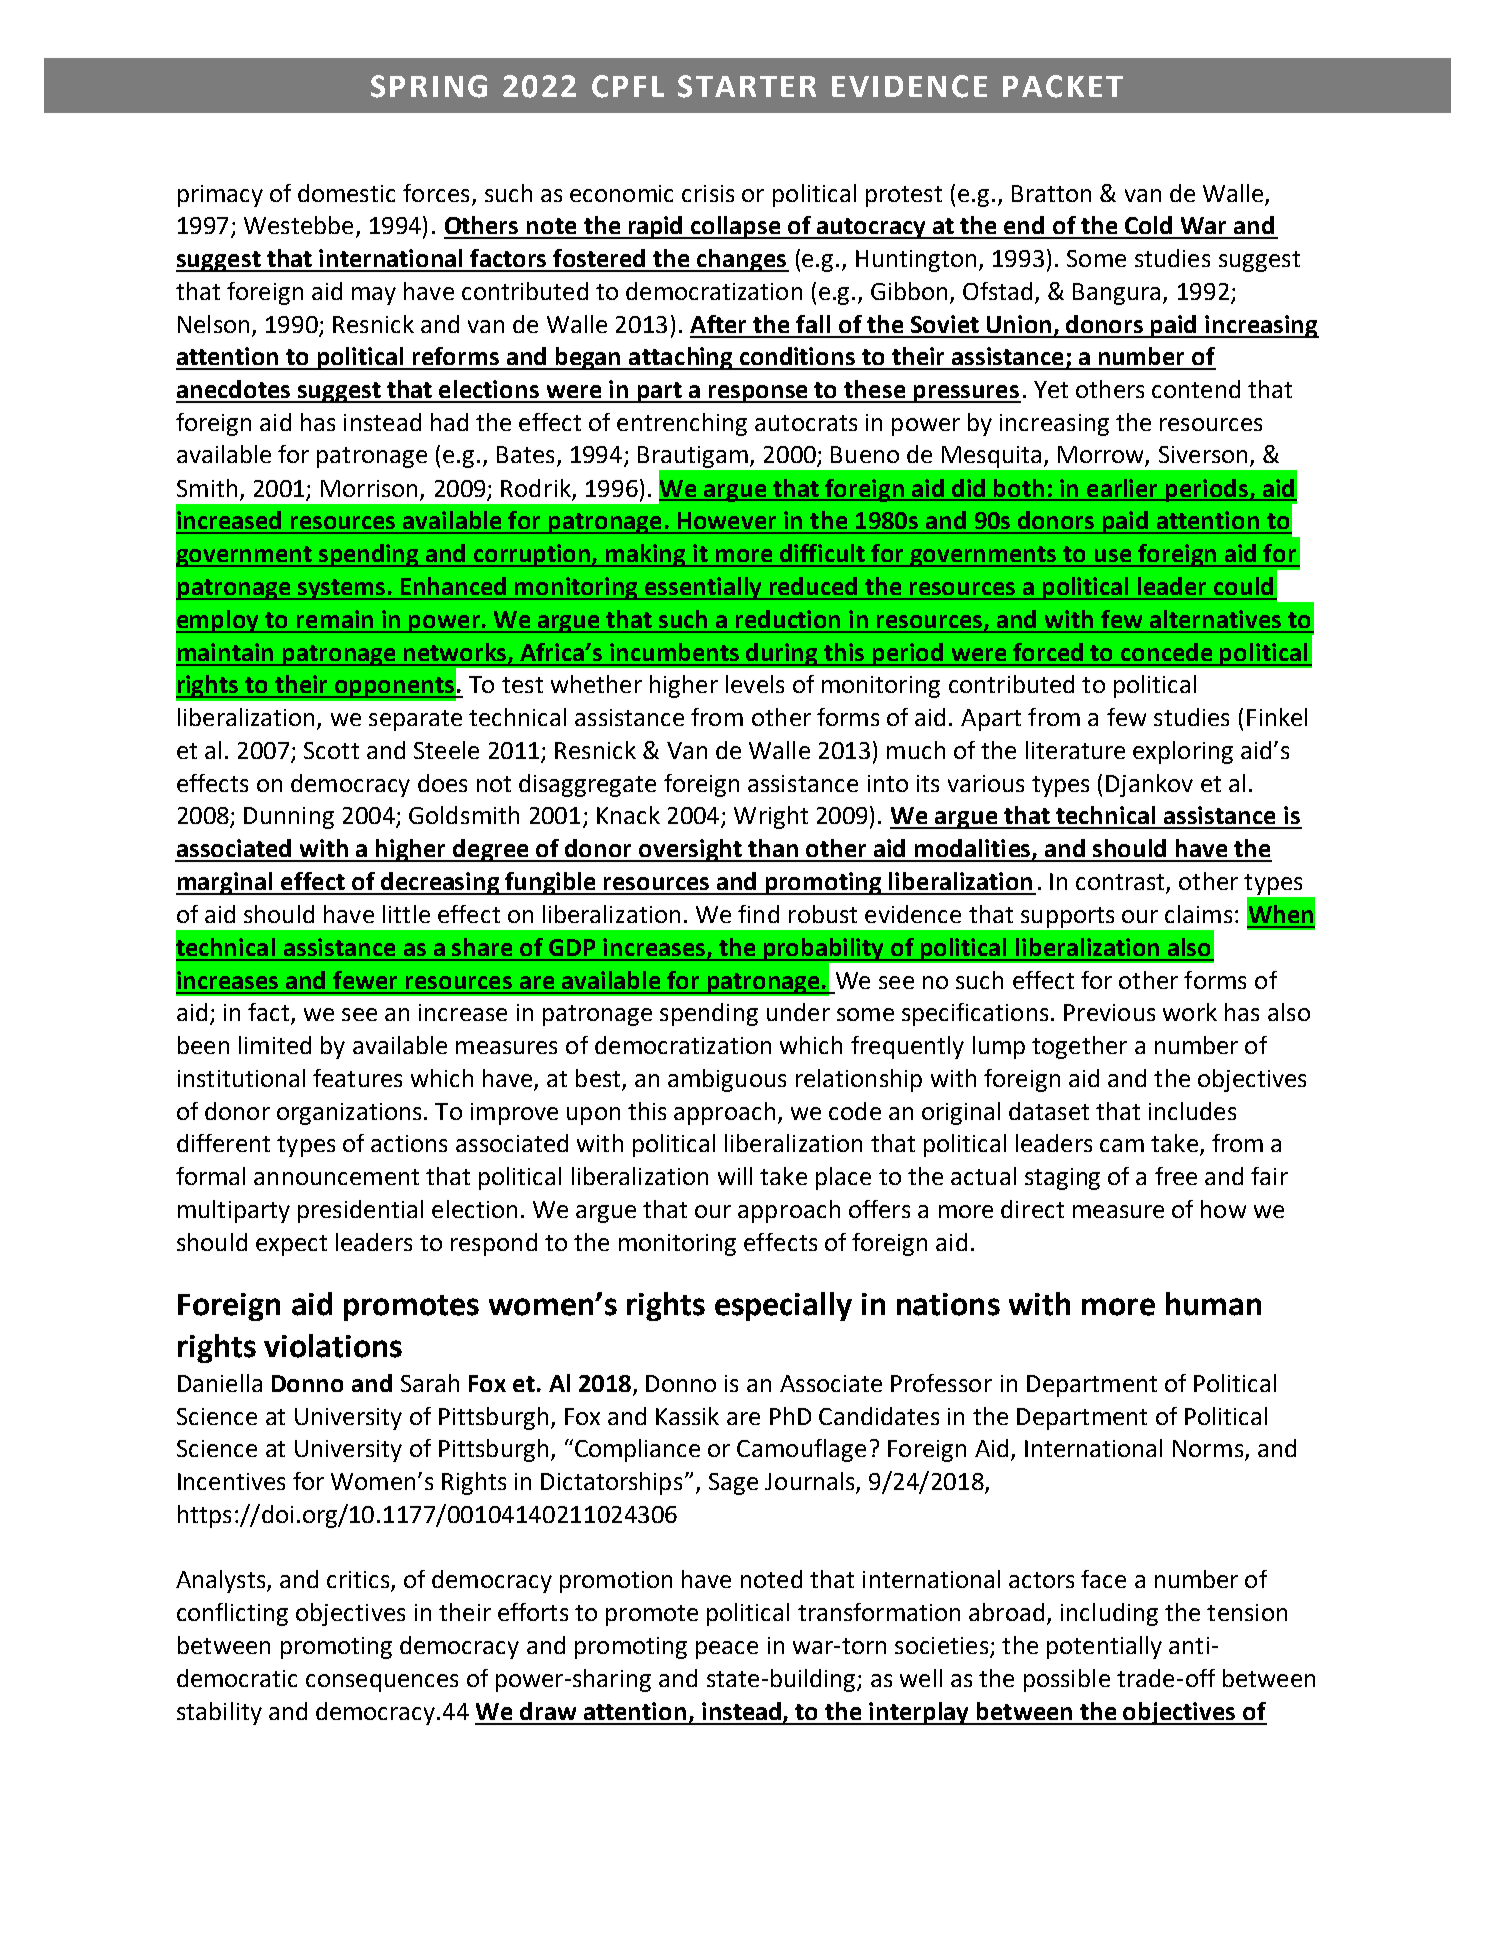 The image size is (1495, 1934). Describe the element at coordinates (1166, 652) in the image. I see `concede` at that location.
